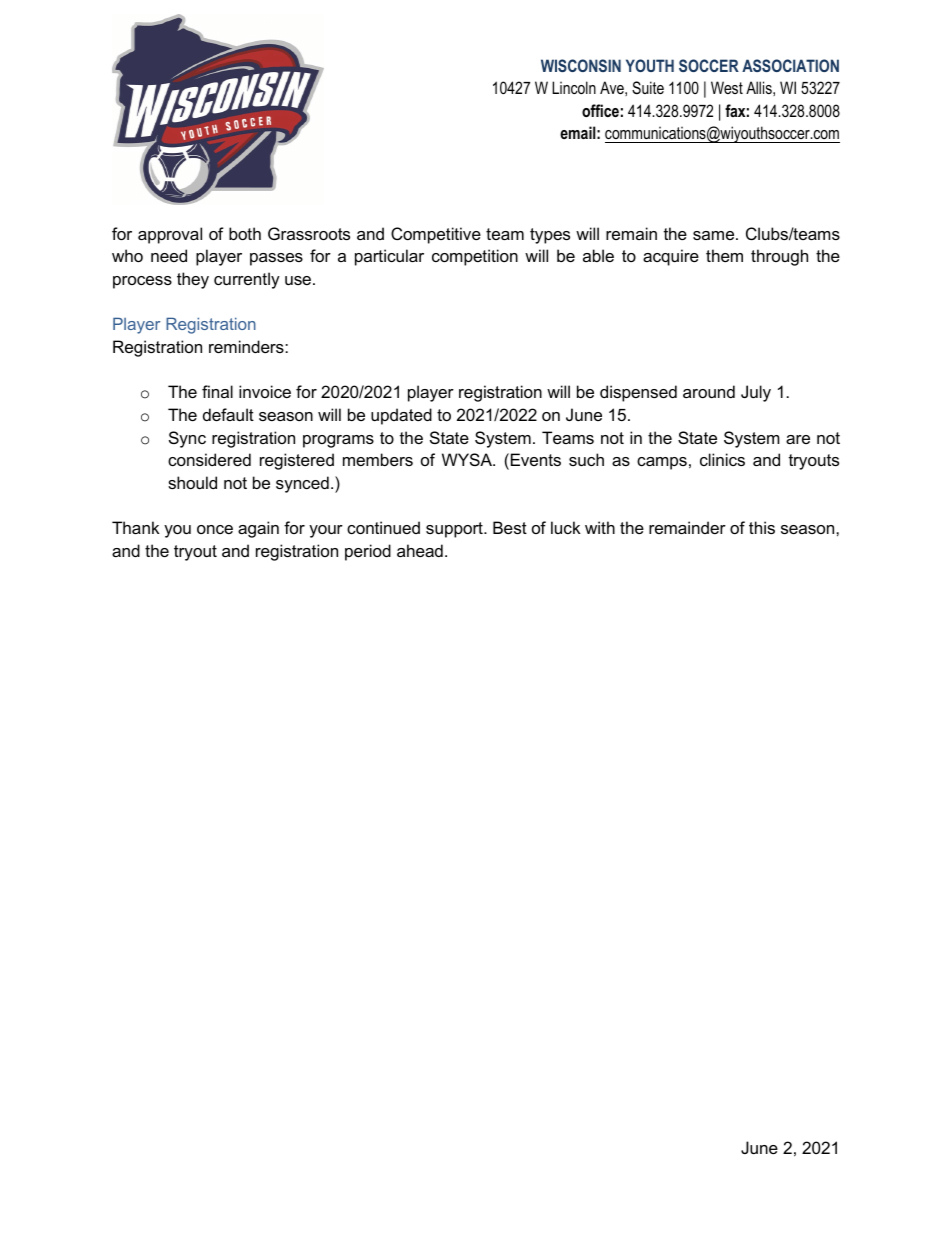 The width and height of the page is (952, 1233). What do you see at coordinates (401, 416) in the page?
I see `updated` at bounding box center [401, 416].
